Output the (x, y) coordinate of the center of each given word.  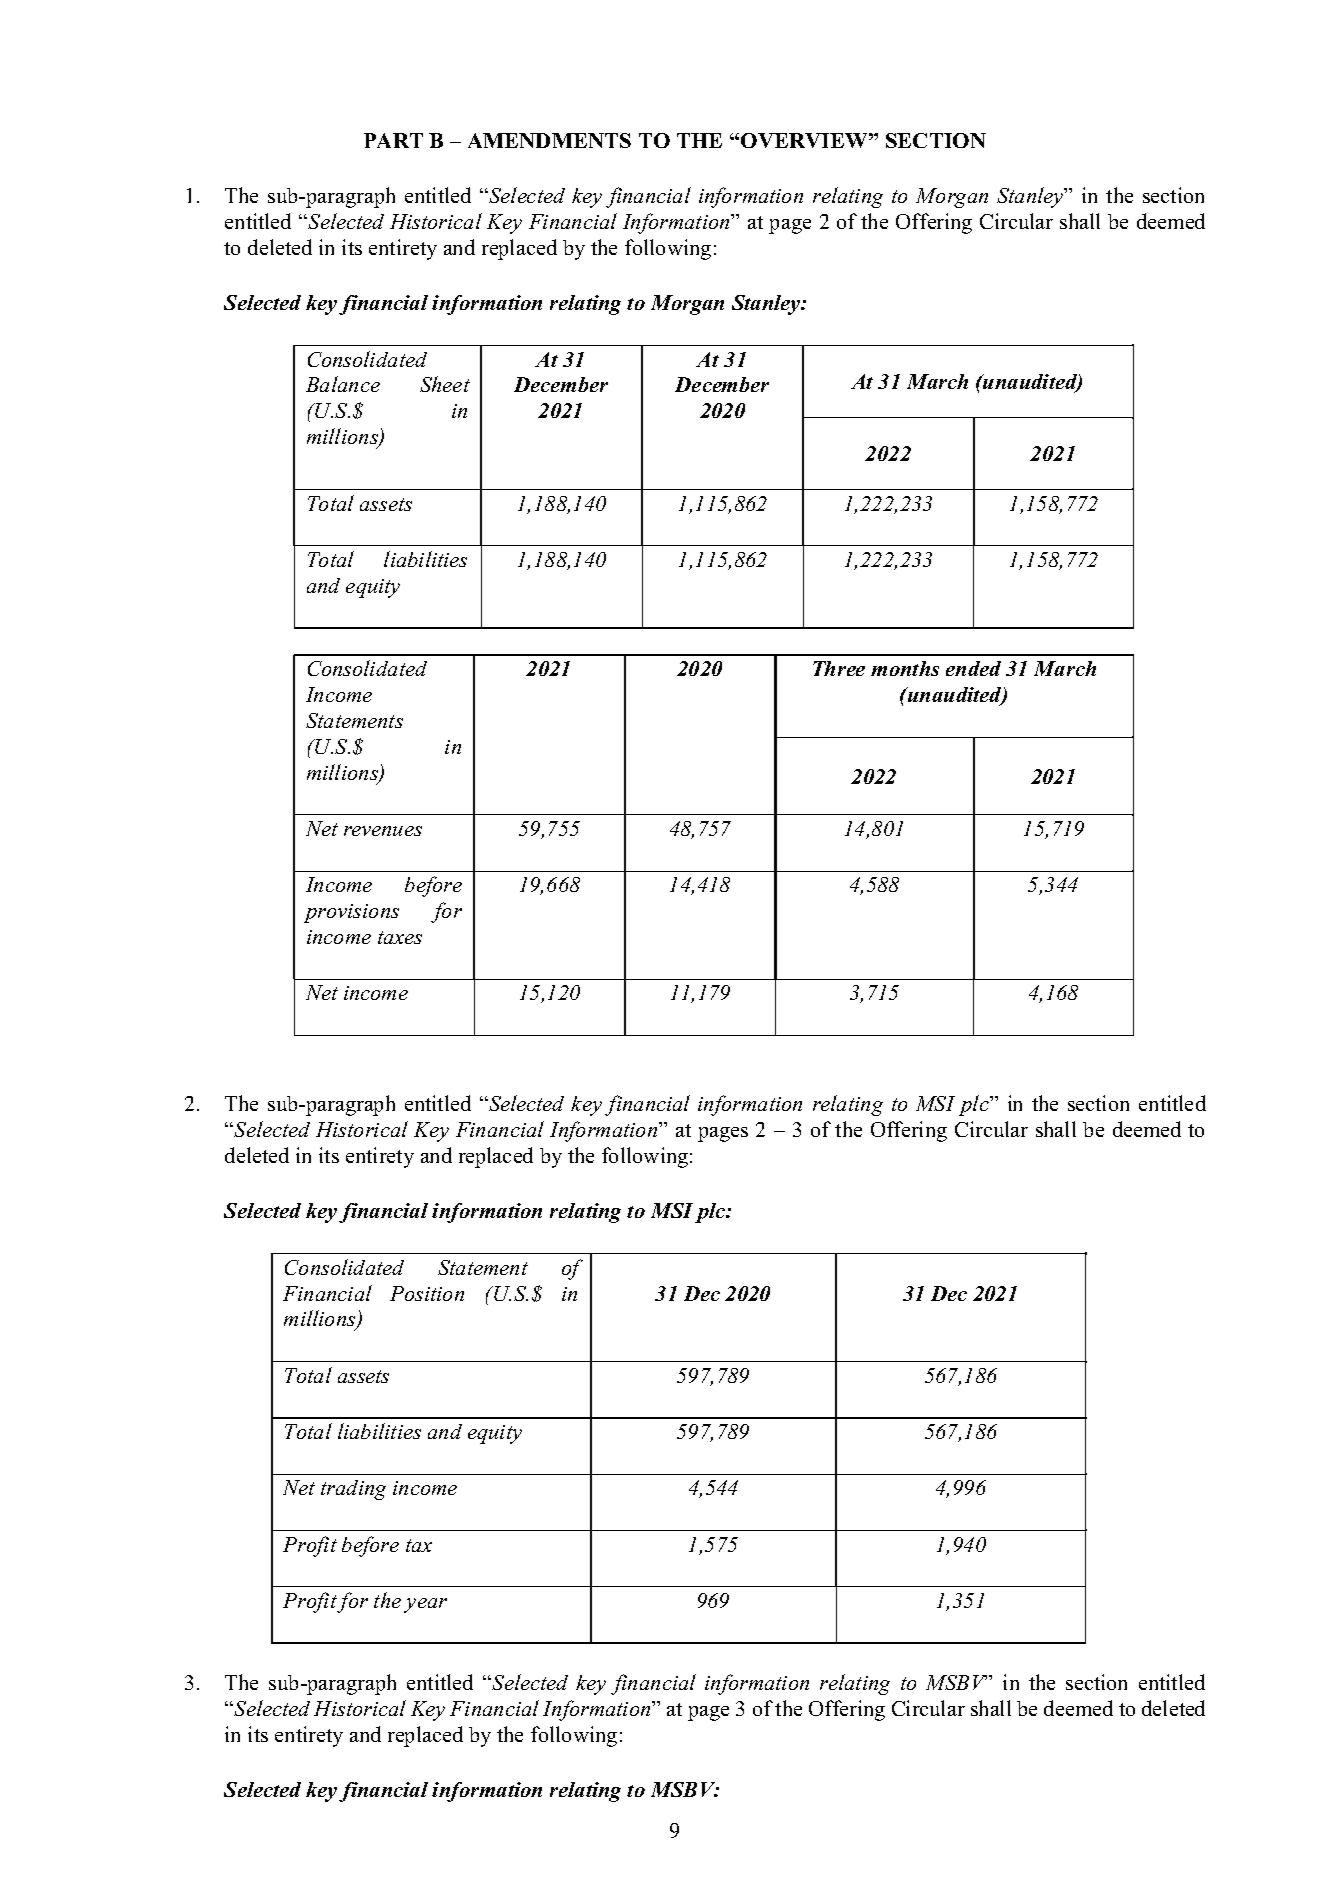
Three (839, 668)
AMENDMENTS (549, 140)
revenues (383, 831)
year (425, 1605)
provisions (351, 913)
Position (427, 1293)
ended (973, 668)
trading (353, 1490)
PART (393, 140)
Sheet (445, 384)
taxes (400, 937)
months (905, 668)
